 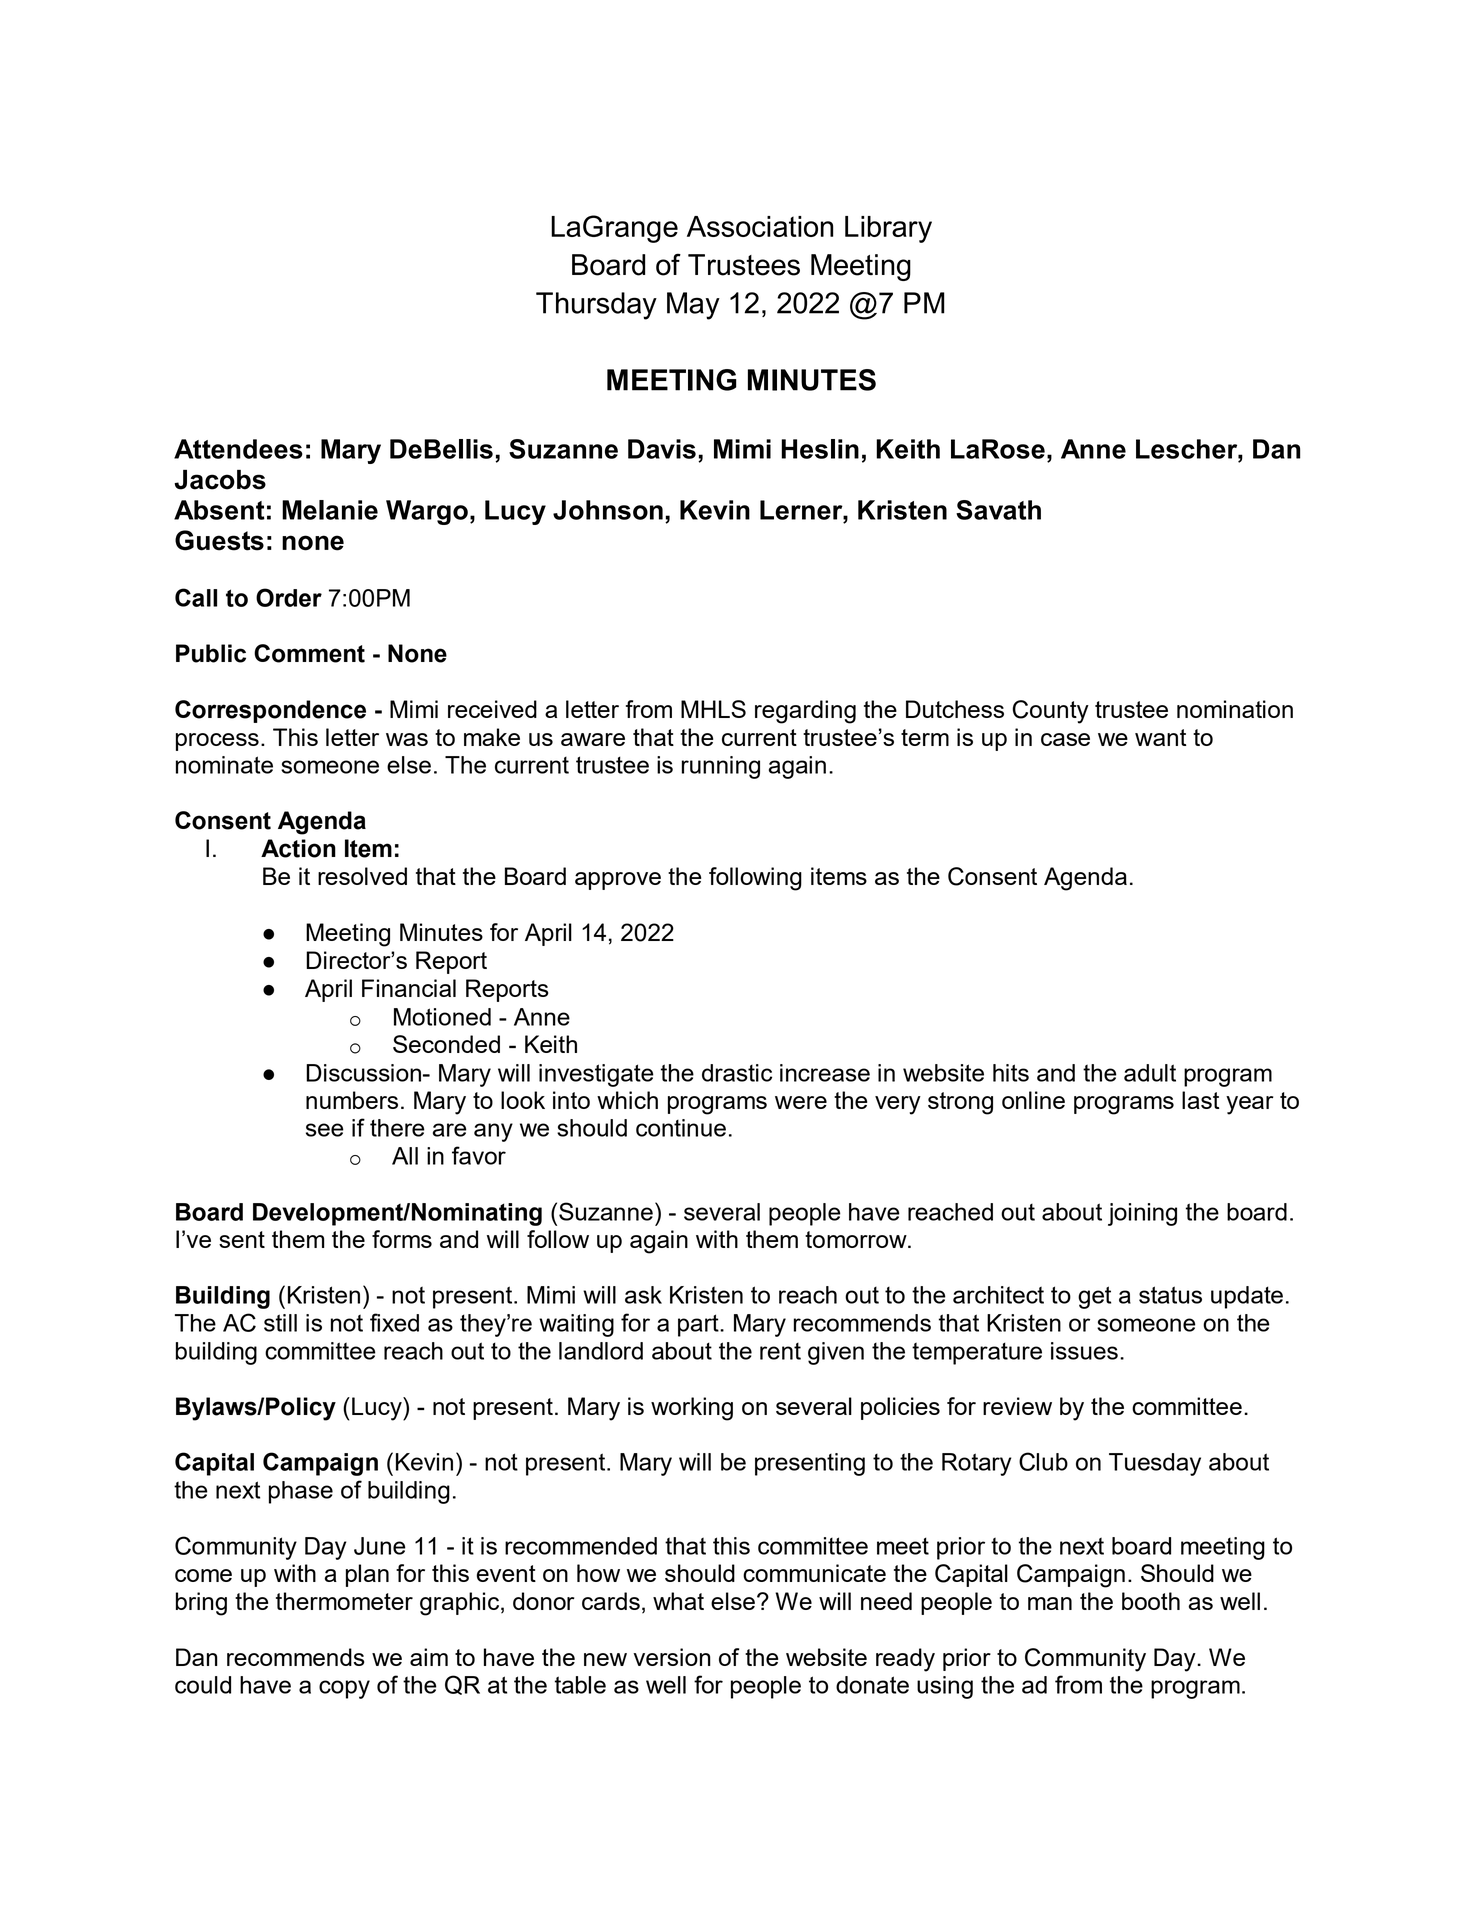 I want to click on Financial, so click(x=409, y=988).
